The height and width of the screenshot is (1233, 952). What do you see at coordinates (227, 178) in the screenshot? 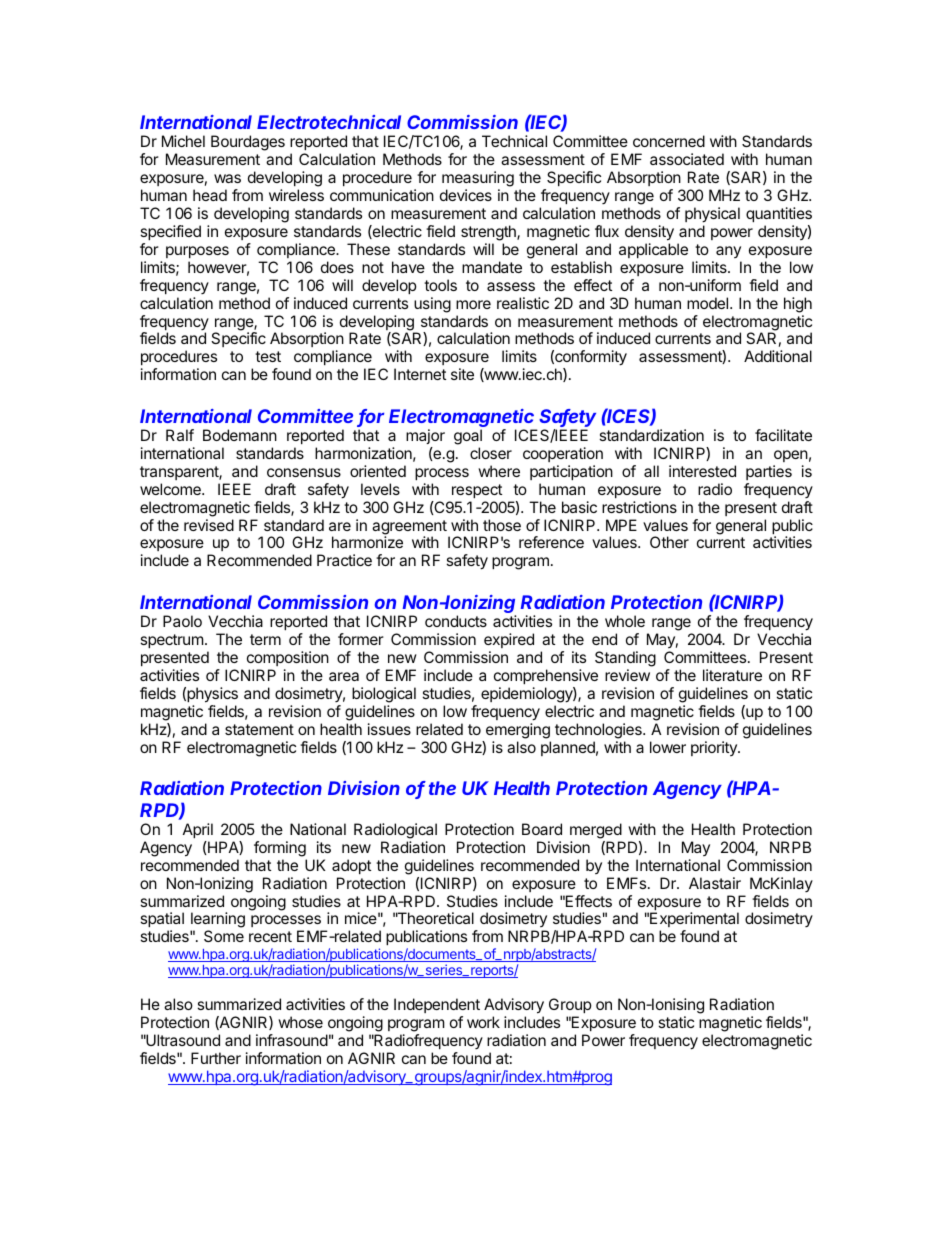
I see `was` at bounding box center [227, 178].
